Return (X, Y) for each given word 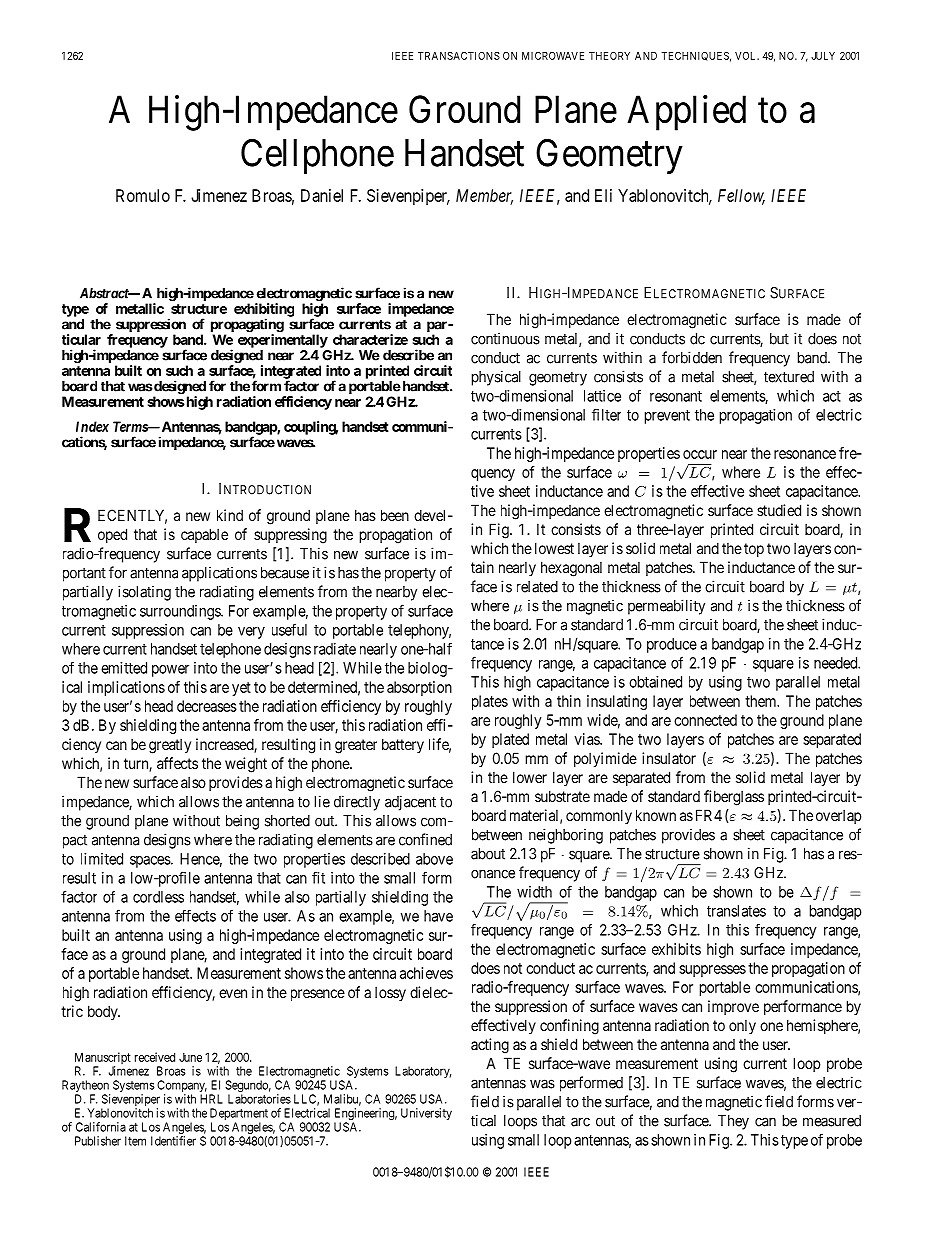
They (733, 1122)
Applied (686, 113)
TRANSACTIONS (459, 56)
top (754, 550)
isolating (144, 593)
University (426, 1114)
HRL (211, 1099)
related (537, 587)
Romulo (143, 195)
